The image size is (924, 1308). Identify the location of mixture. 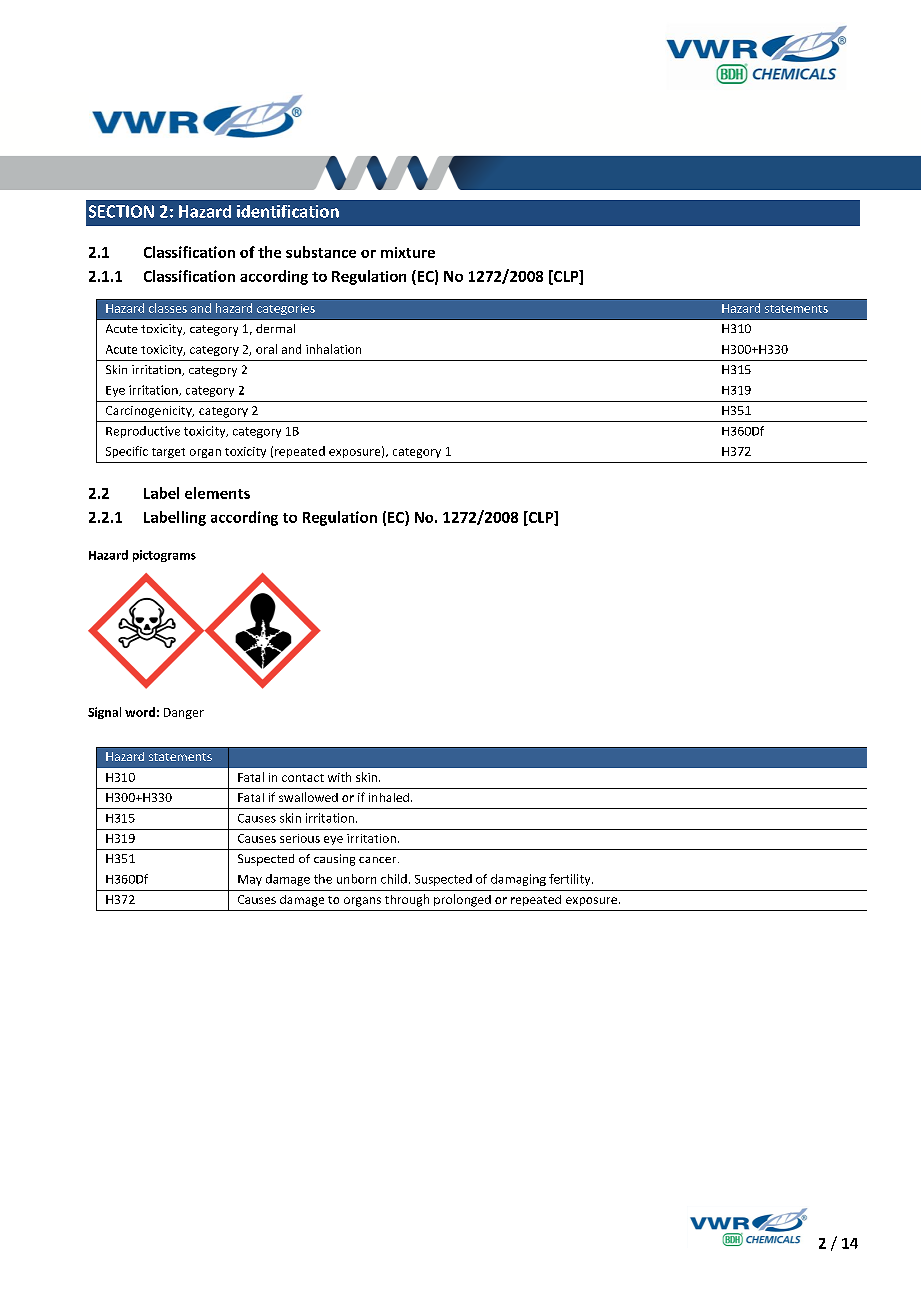
(408, 252).
